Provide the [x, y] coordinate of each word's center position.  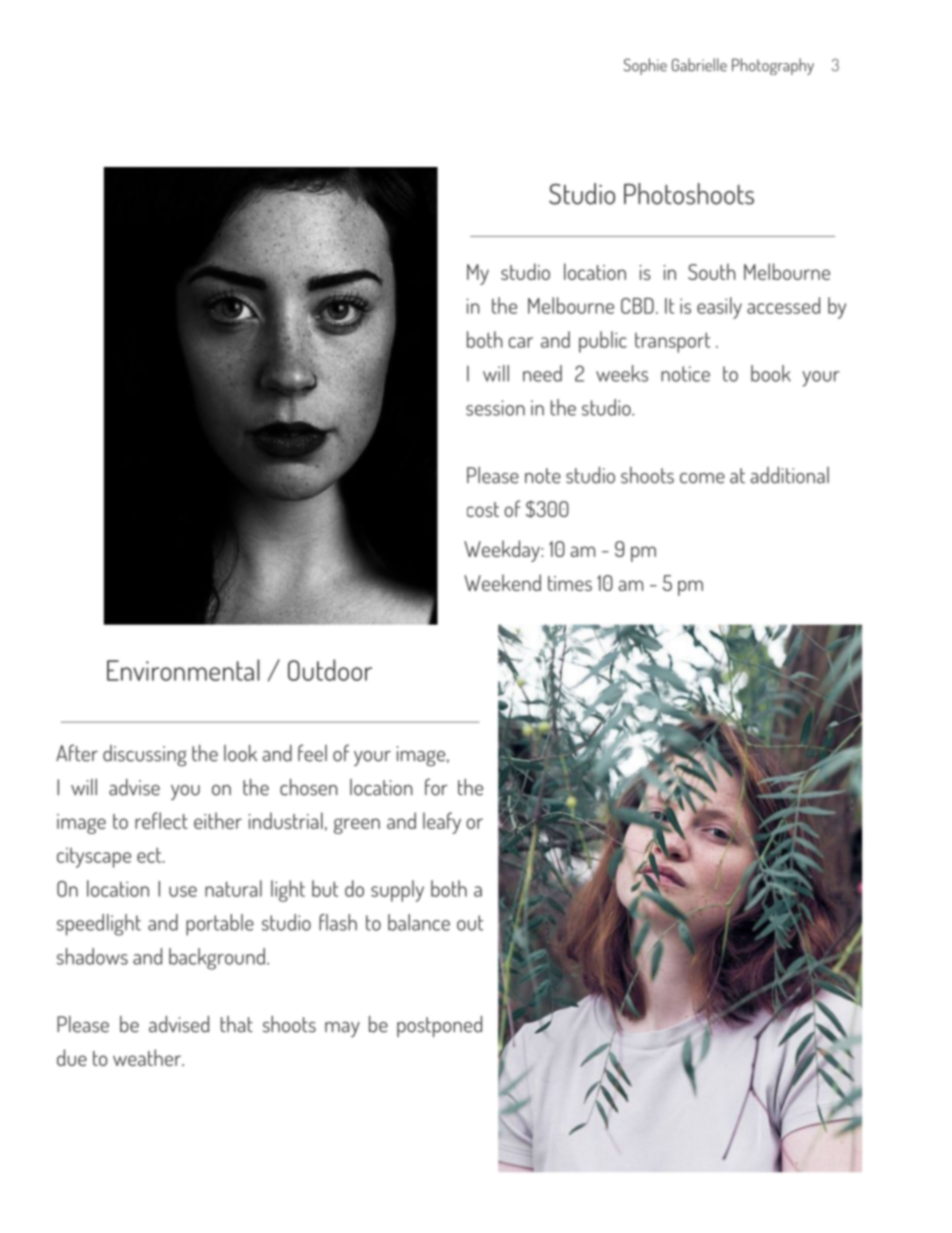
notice [685, 374]
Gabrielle [699, 65]
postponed [439, 1026]
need [542, 373]
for [436, 787]
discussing [145, 755]
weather [148, 1057]
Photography [773, 66]
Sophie [645, 66]
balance [419, 922]
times [570, 583]
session [495, 408]
